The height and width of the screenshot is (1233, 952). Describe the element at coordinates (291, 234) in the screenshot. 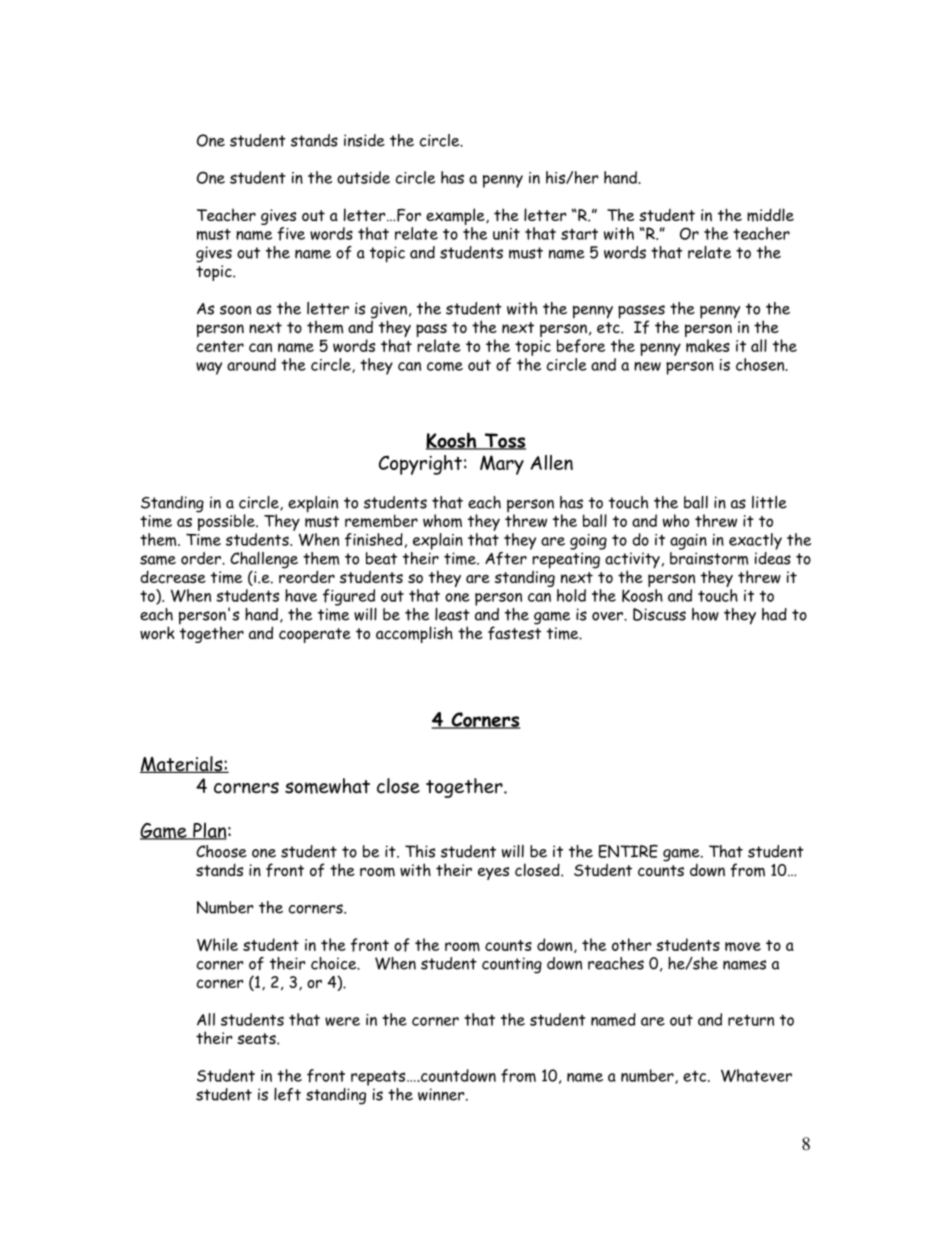

I see `five` at that location.
